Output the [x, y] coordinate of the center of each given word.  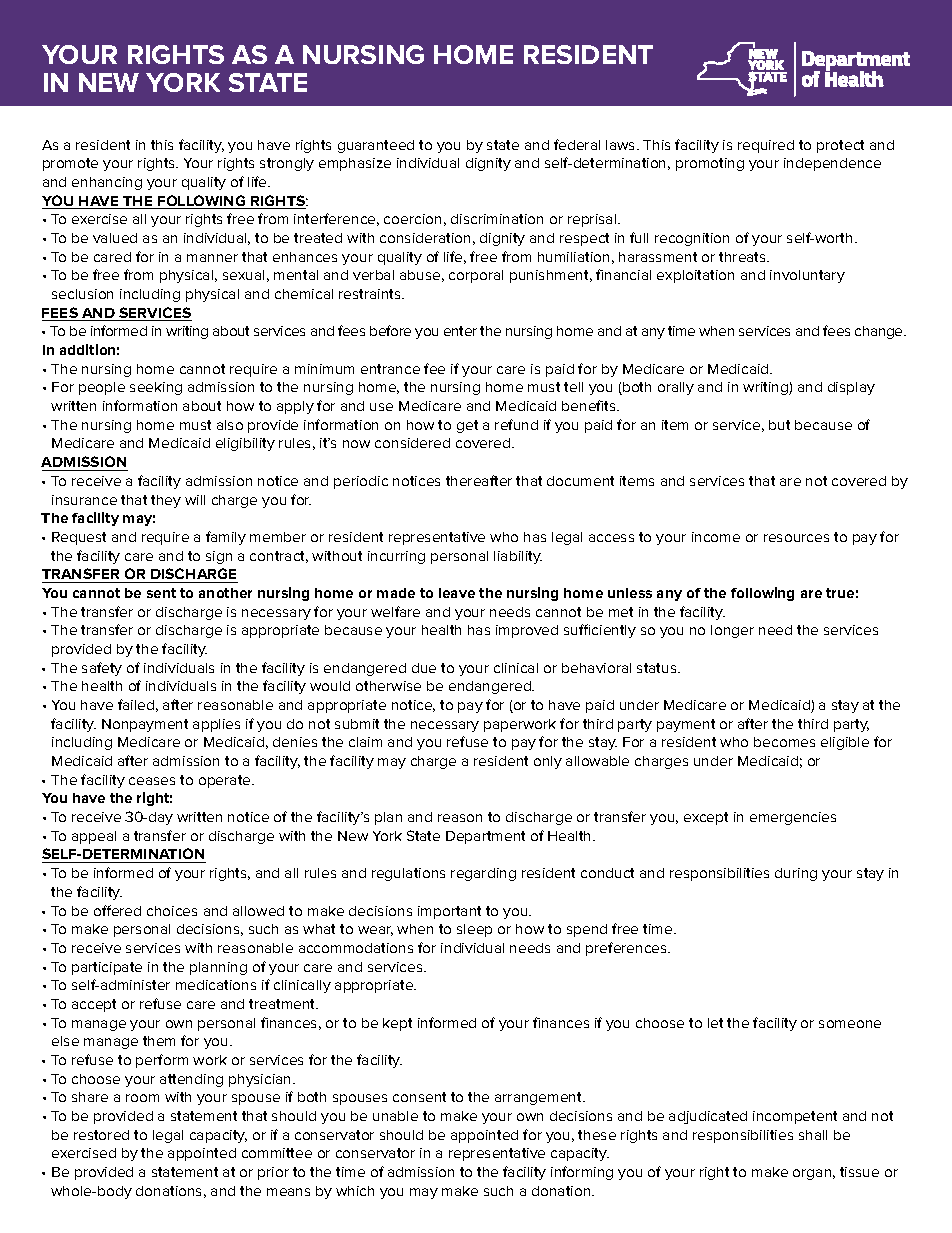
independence [832, 164]
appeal [94, 837]
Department [485, 837]
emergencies [793, 818]
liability [518, 557]
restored [101, 1135]
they [166, 501]
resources [796, 538]
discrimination [497, 219]
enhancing [107, 183]
